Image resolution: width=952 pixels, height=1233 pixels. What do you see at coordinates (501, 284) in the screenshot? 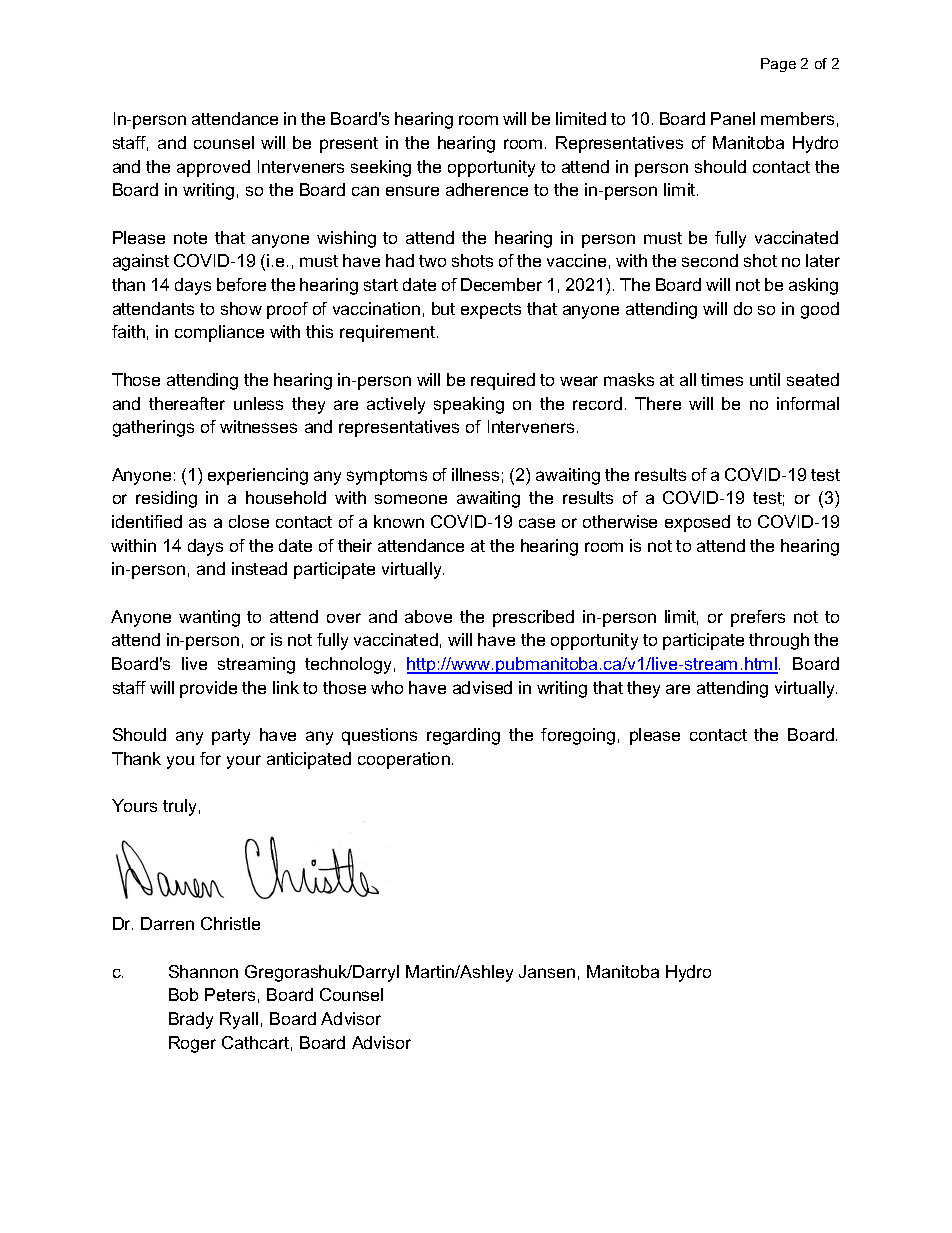
I see `December` at bounding box center [501, 284].
